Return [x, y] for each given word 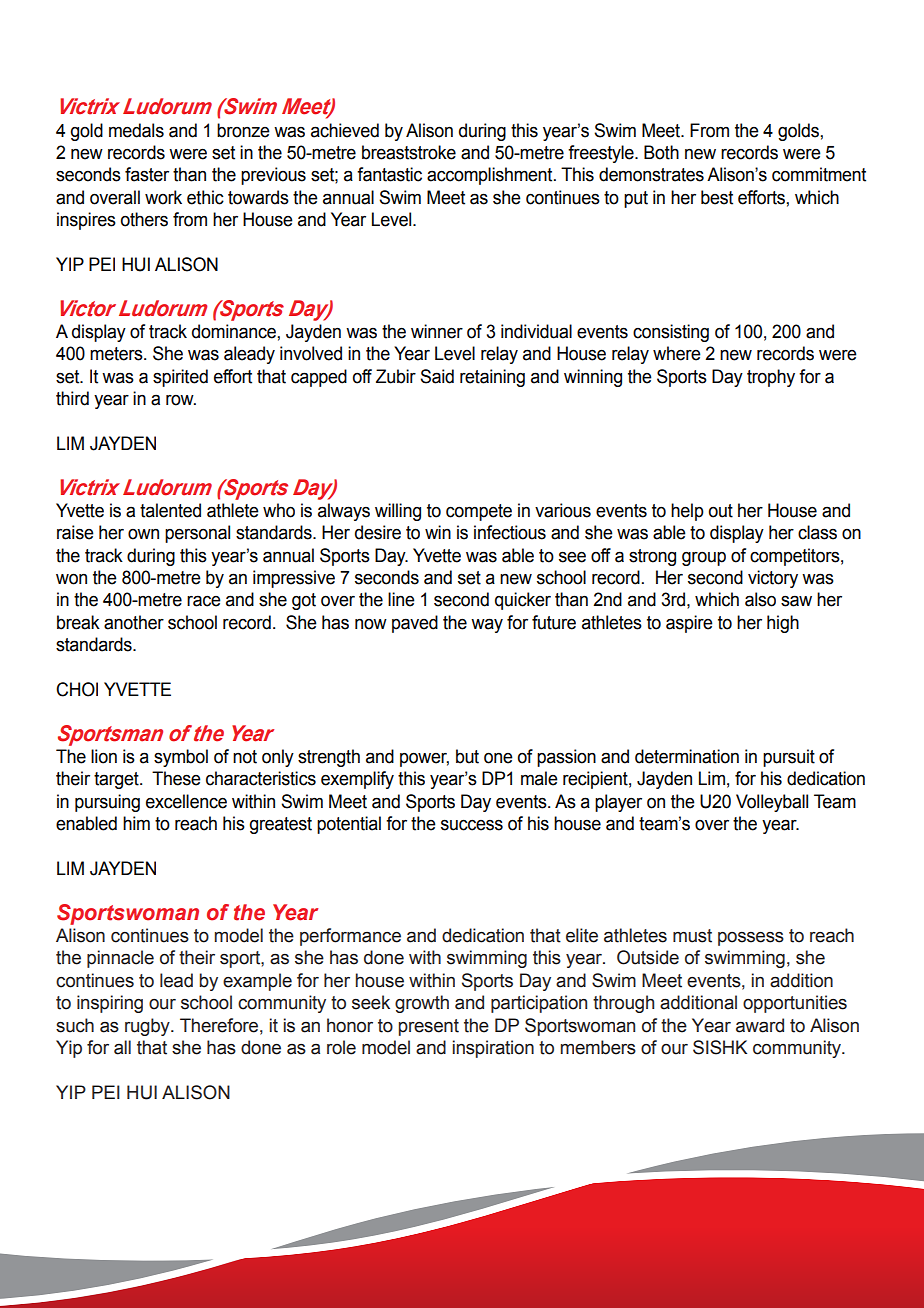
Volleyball [772, 803]
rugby [148, 1027]
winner [437, 331]
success [472, 825]
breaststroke [409, 152]
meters [117, 354]
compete [479, 512]
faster [147, 174]
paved [415, 624]
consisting [671, 333]
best [717, 197]
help [687, 512]
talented [170, 510]
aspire [689, 624]
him [136, 823]
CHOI [77, 689]
